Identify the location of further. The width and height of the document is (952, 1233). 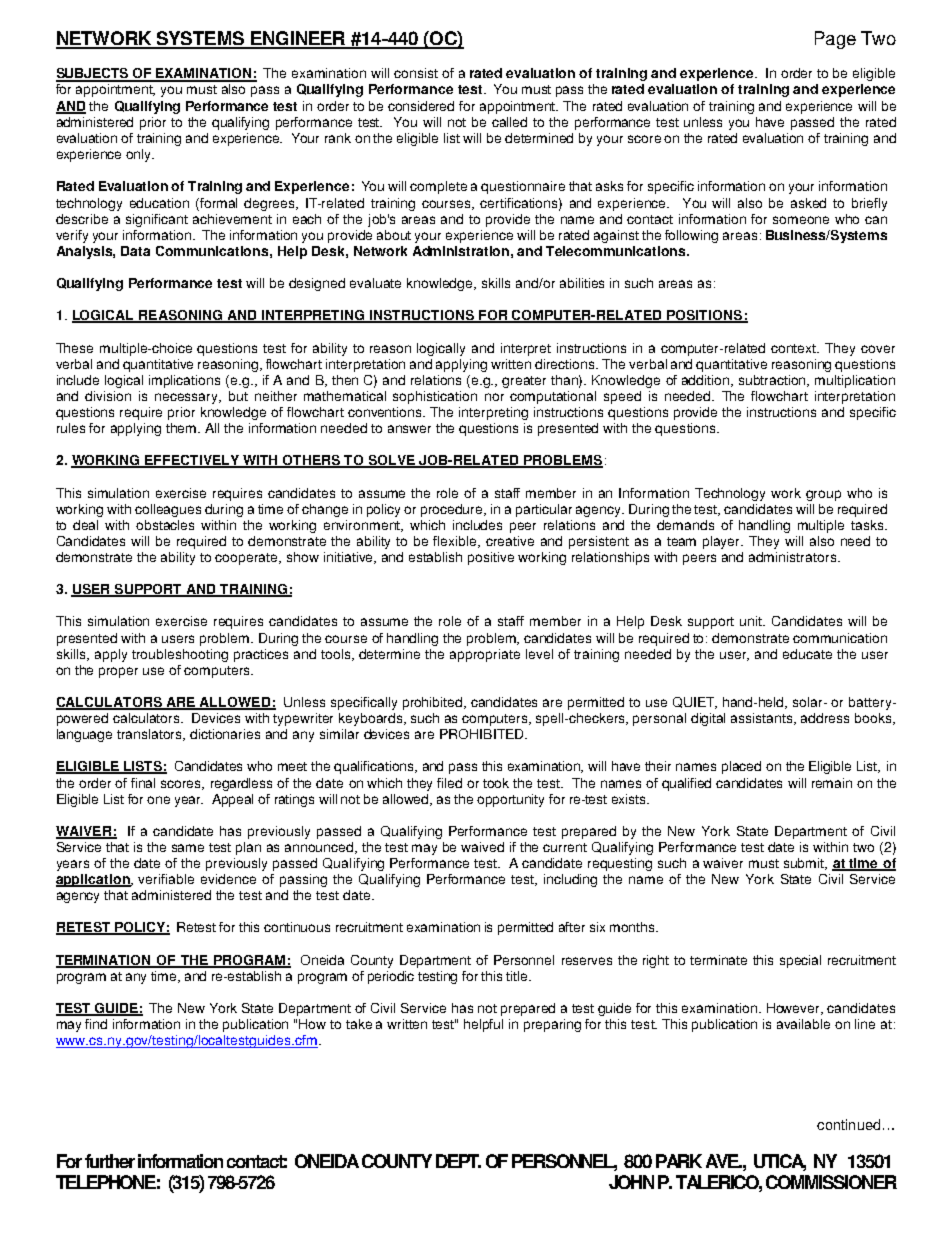
(110, 1161).
